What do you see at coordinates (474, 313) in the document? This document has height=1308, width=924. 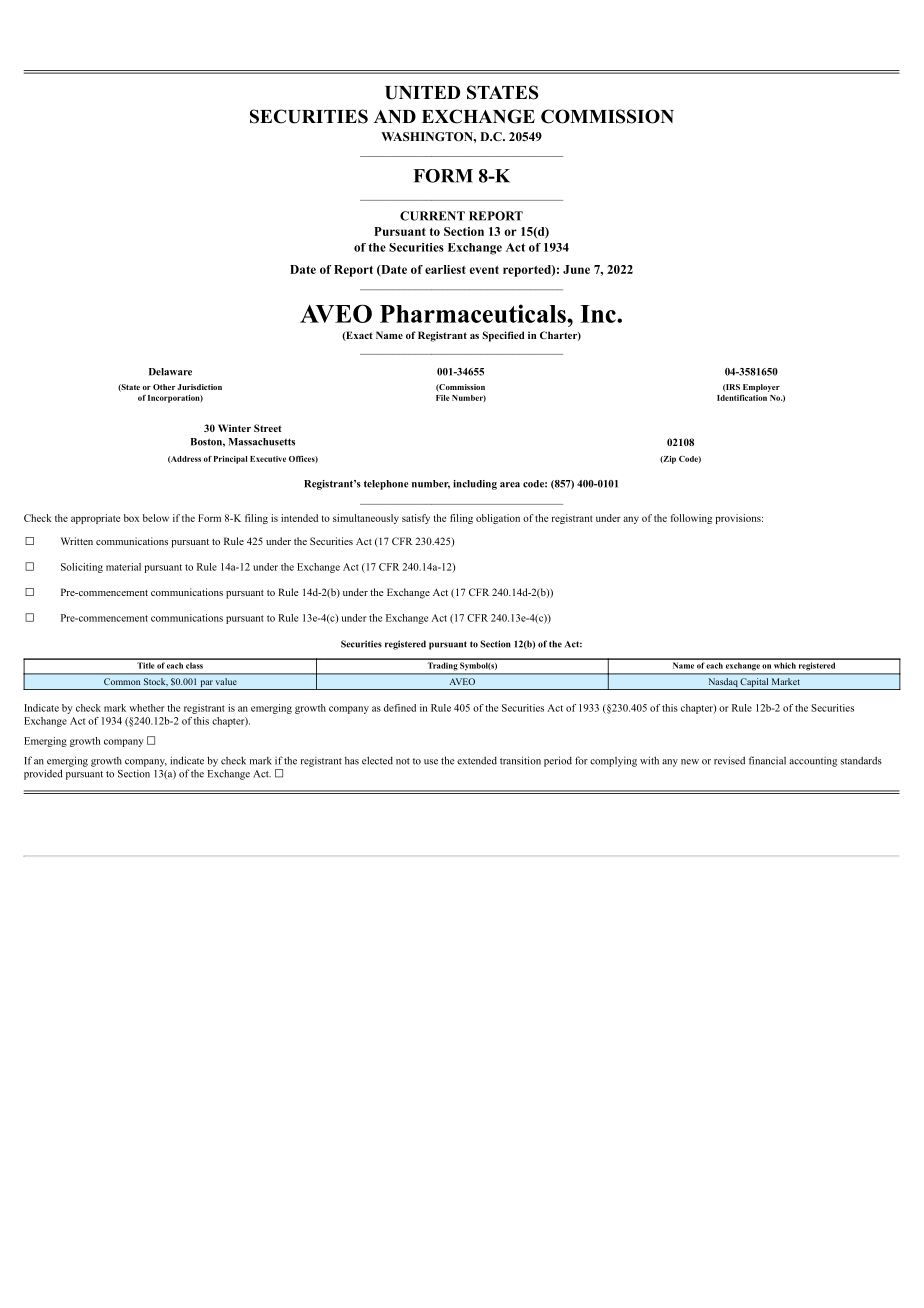 I see `Pharmaceuticals` at bounding box center [474, 313].
